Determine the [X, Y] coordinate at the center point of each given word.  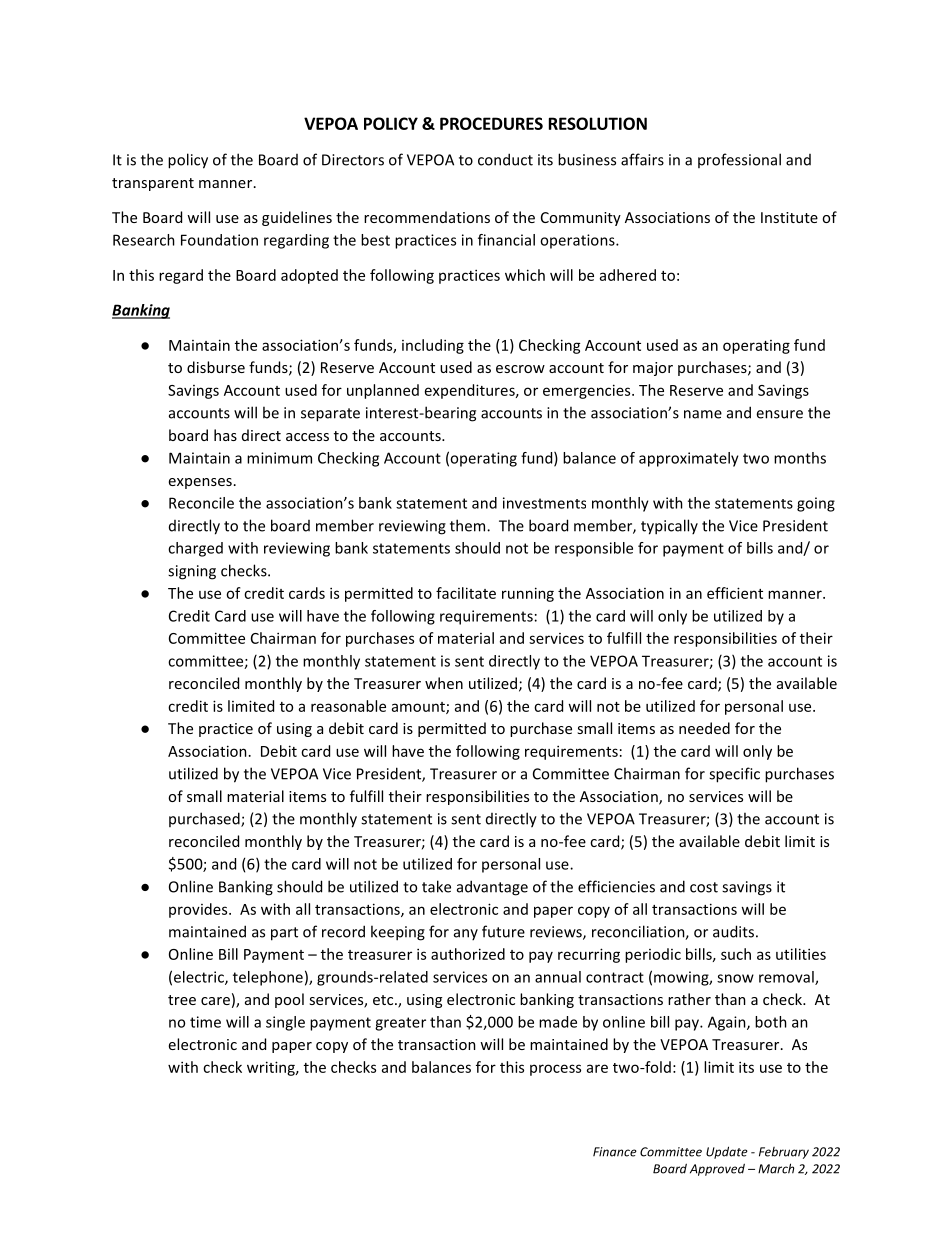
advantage [492, 888]
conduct [505, 159]
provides [199, 910]
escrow [520, 369]
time [205, 1022]
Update [727, 1152]
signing [192, 572]
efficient [735, 593]
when [444, 683]
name [703, 414]
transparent [153, 184]
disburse [216, 367]
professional [739, 160]
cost [704, 887]
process [555, 1070]
